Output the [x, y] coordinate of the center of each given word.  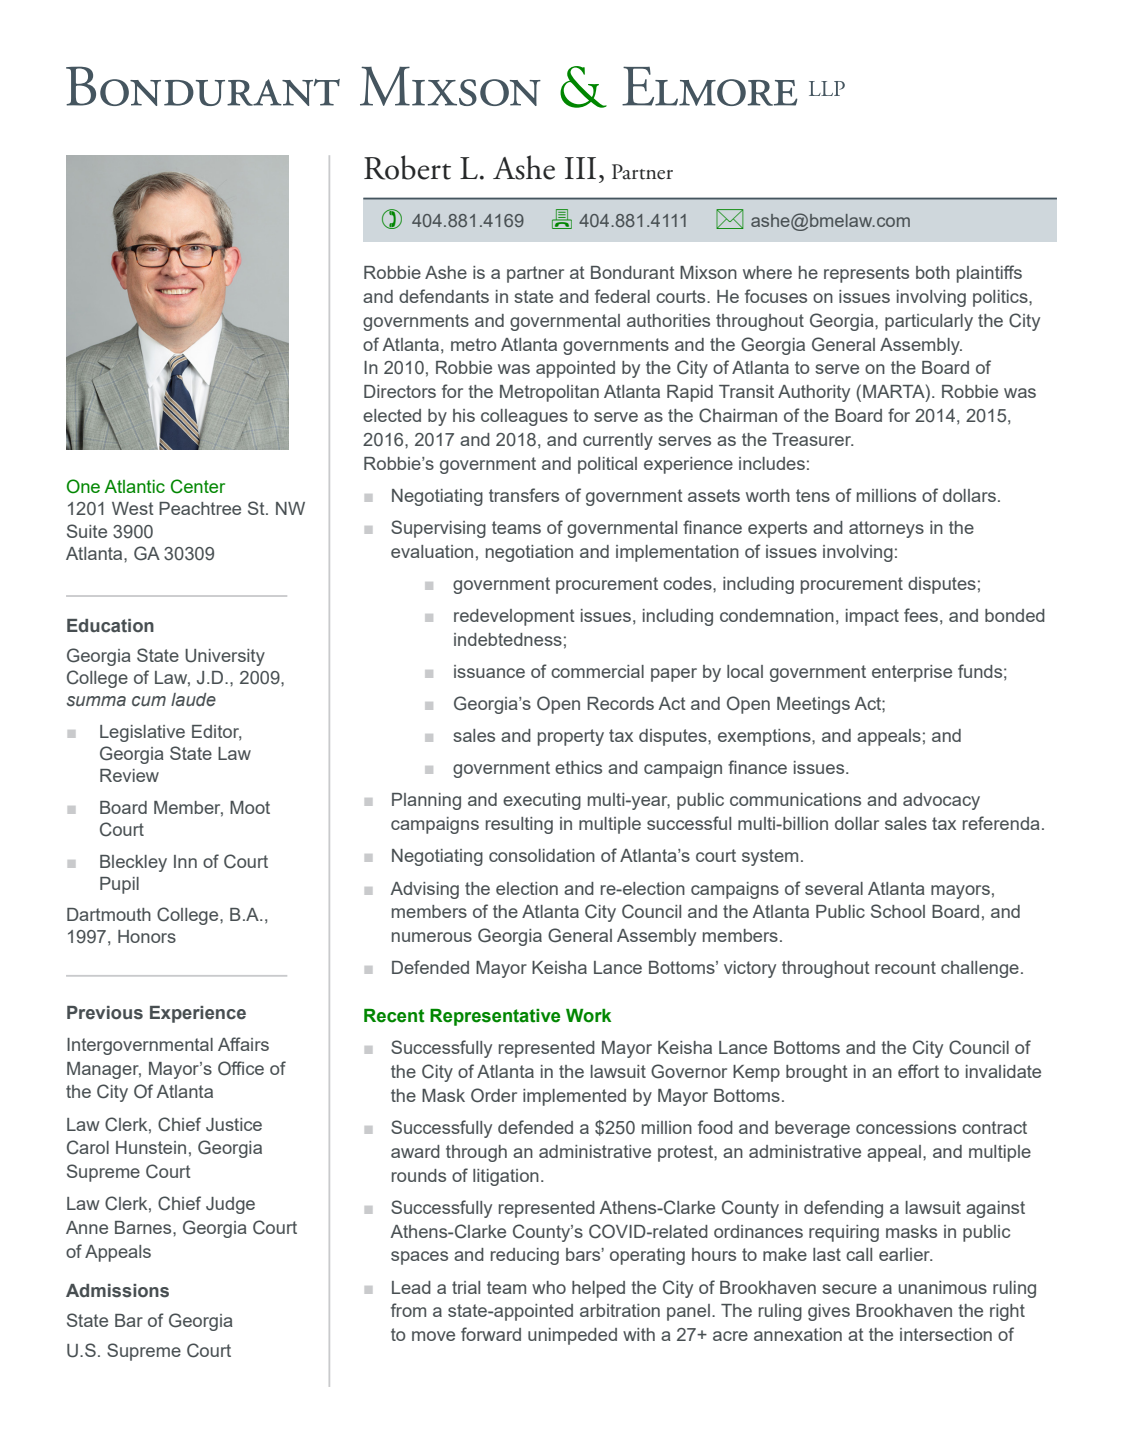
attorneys [886, 529]
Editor [216, 733]
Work [588, 1016]
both [933, 272]
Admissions [117, 1291]
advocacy [941, 801]
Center [198, 486]
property [571, 737]
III [580, 168]
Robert [407, 167]
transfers [524, 495]
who [549, 1287]
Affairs [243, 1044]
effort [918, 1071]
